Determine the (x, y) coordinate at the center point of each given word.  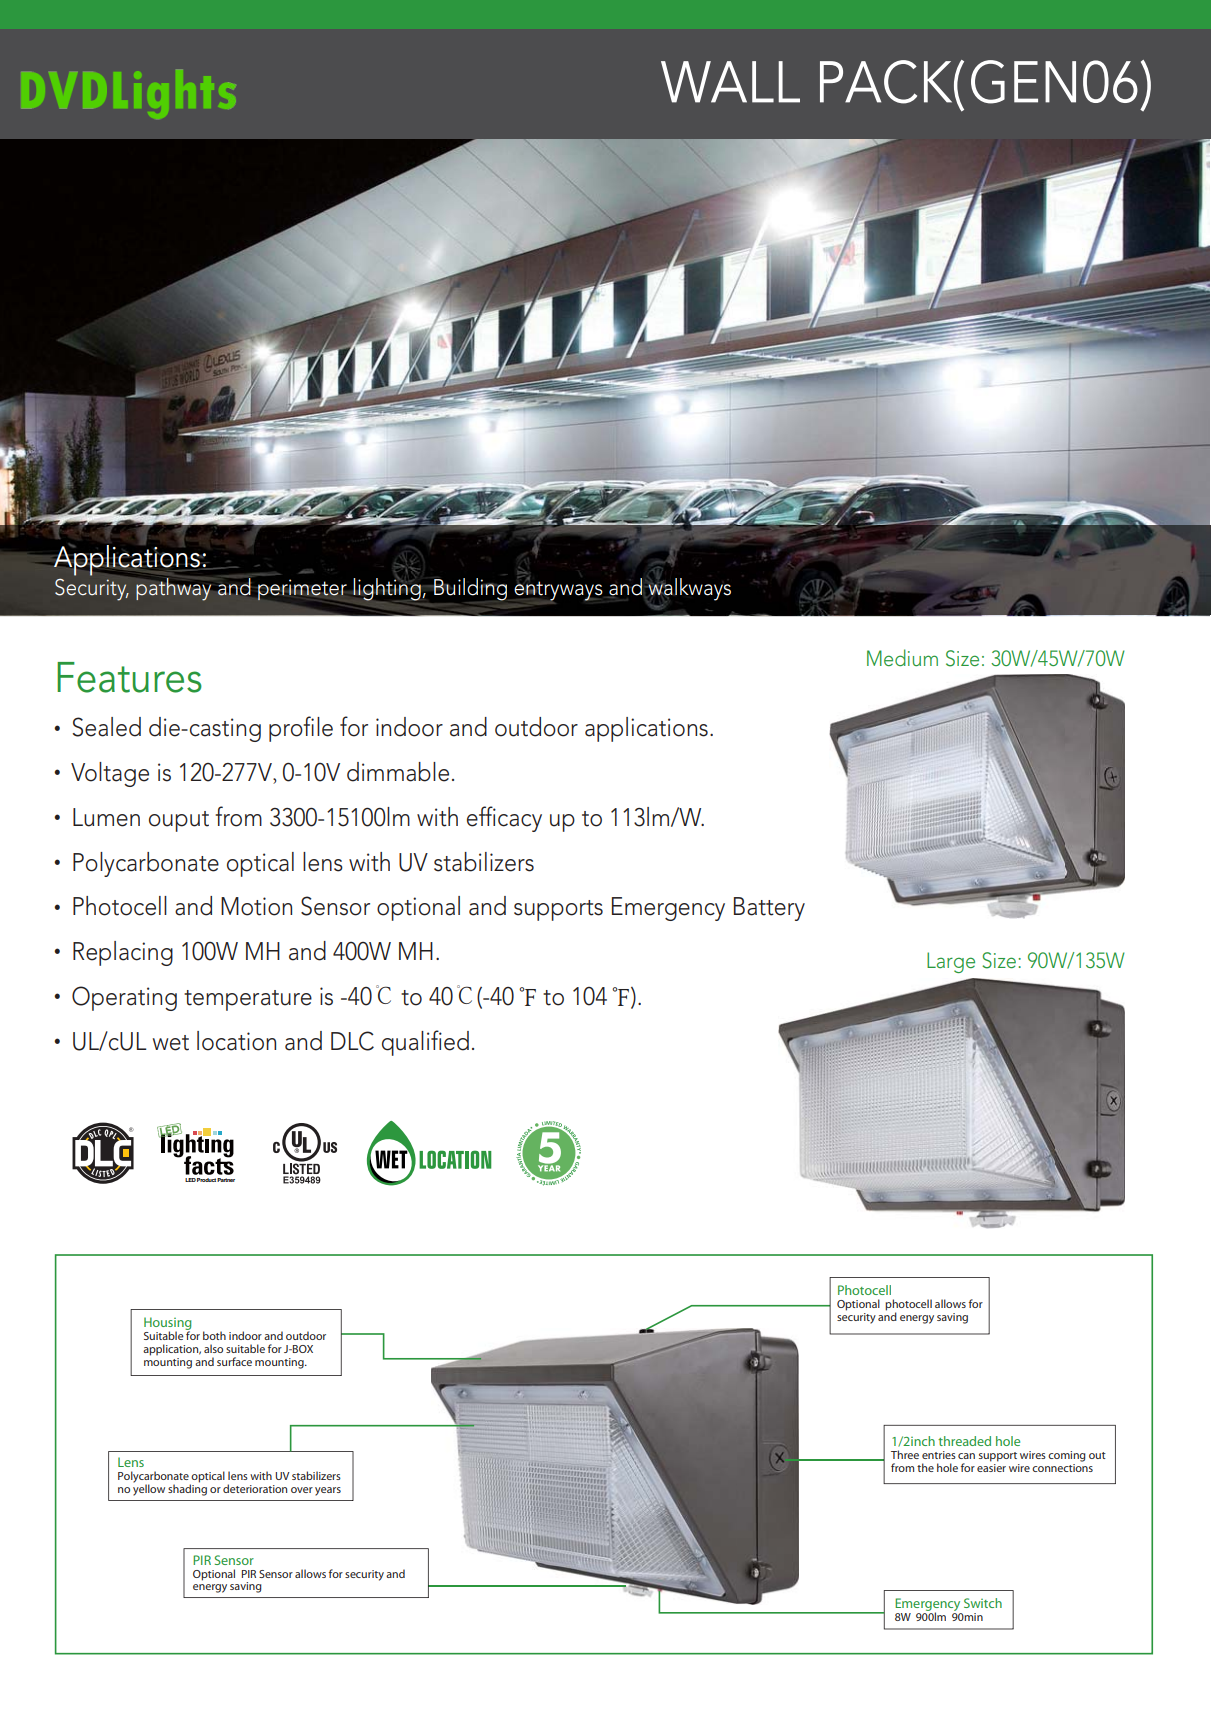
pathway (174, 588)
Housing (167, 1324)
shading (187, 1489)
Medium (902, 657)
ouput (179, 821)
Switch (983, 1603)
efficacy (504, 819)
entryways (557, 591)
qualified (425, 1043)
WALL (730, 82)
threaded (964, 1441)
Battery (769, 909)
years (328, 1491)
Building (470, 589)
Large (951, 962)
